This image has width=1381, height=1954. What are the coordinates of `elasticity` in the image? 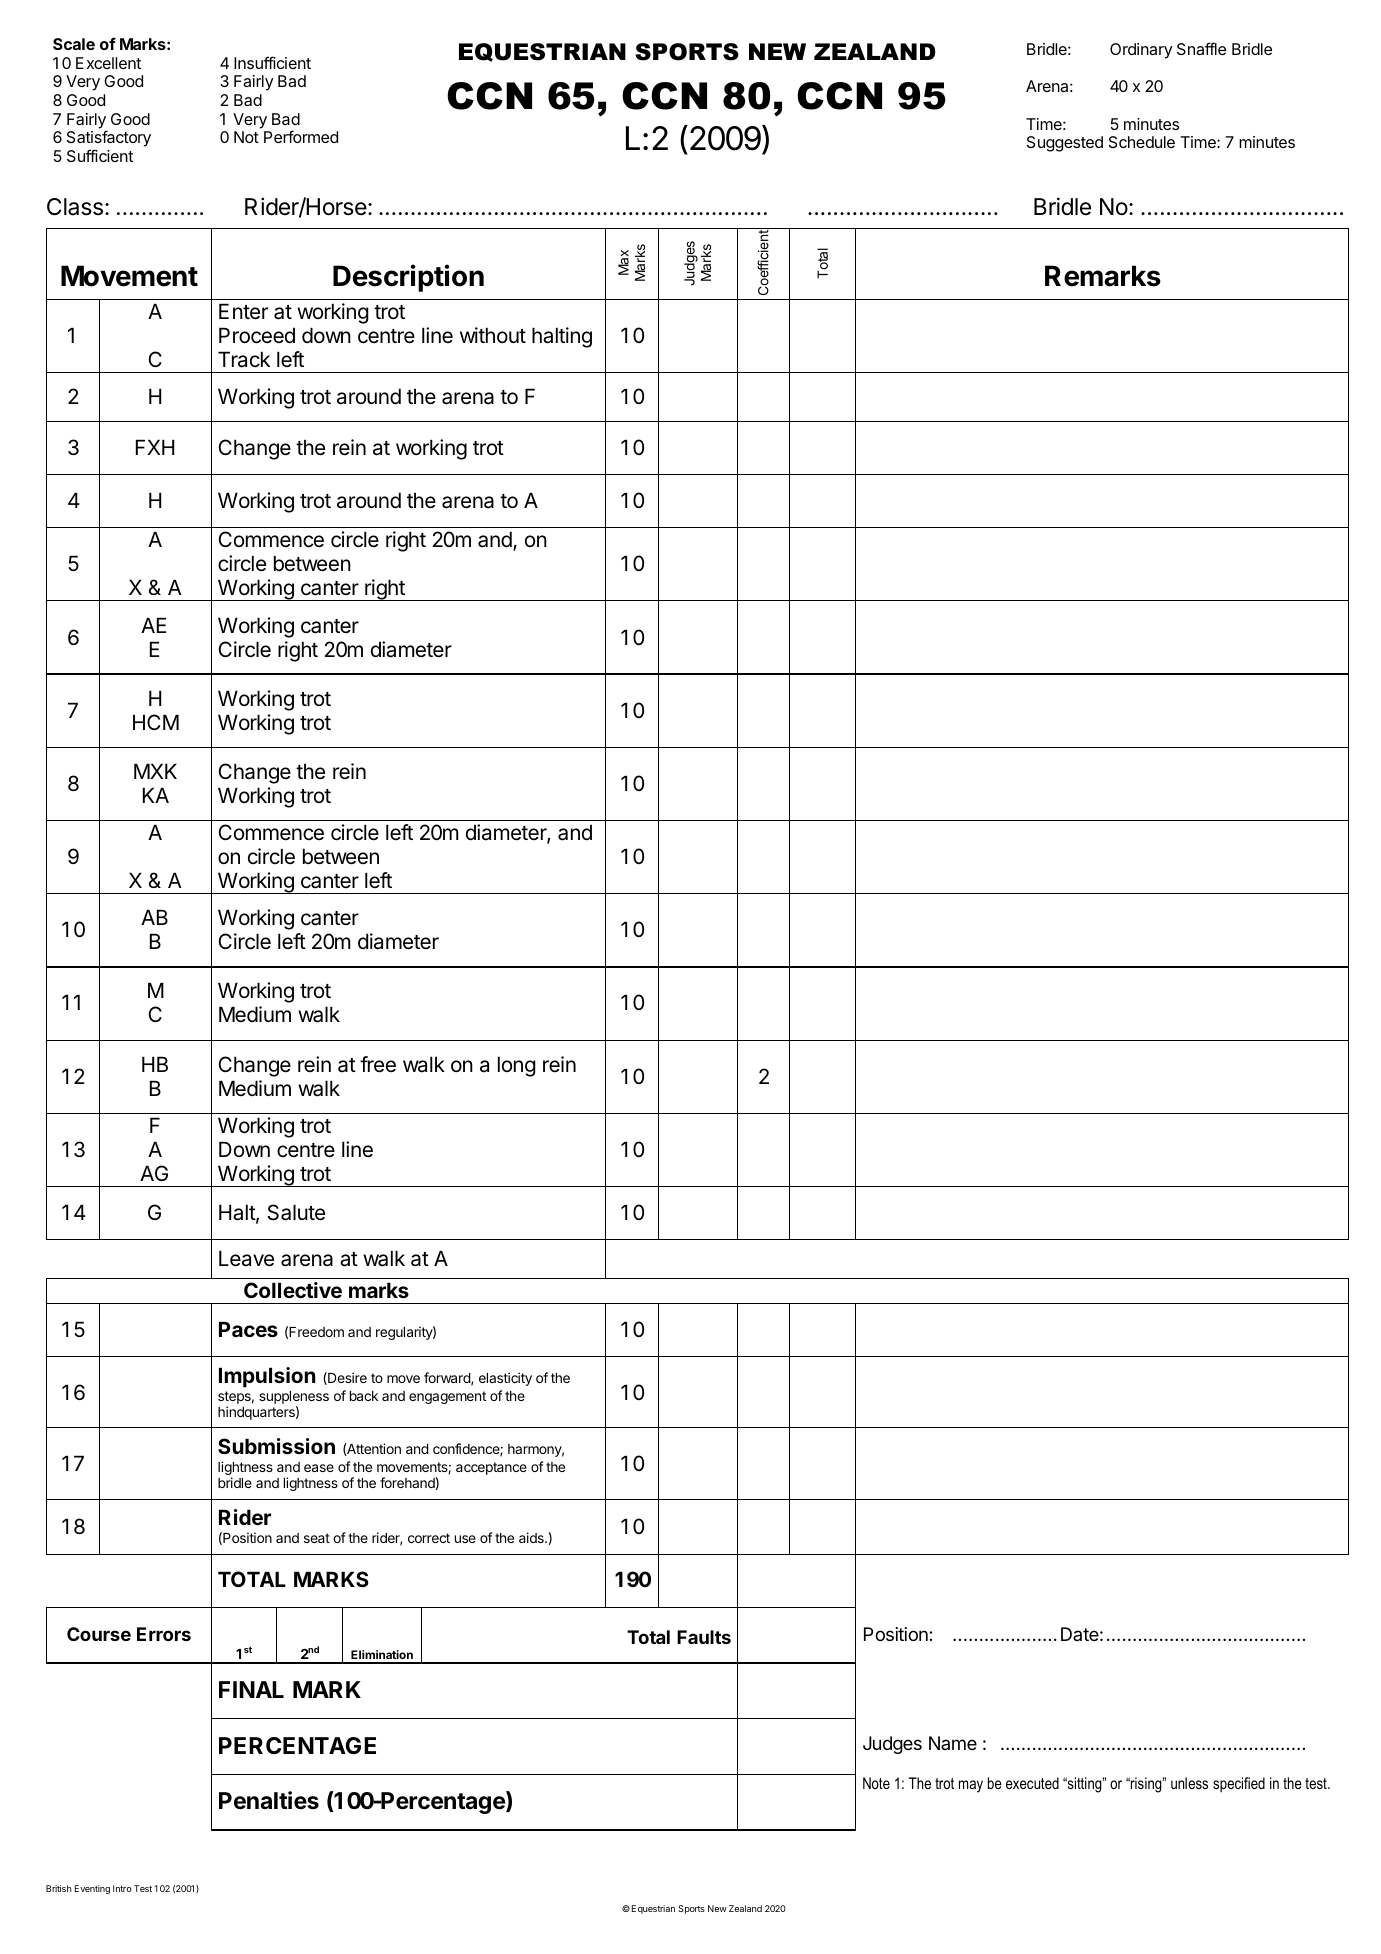 It's located at (505, 1379).
